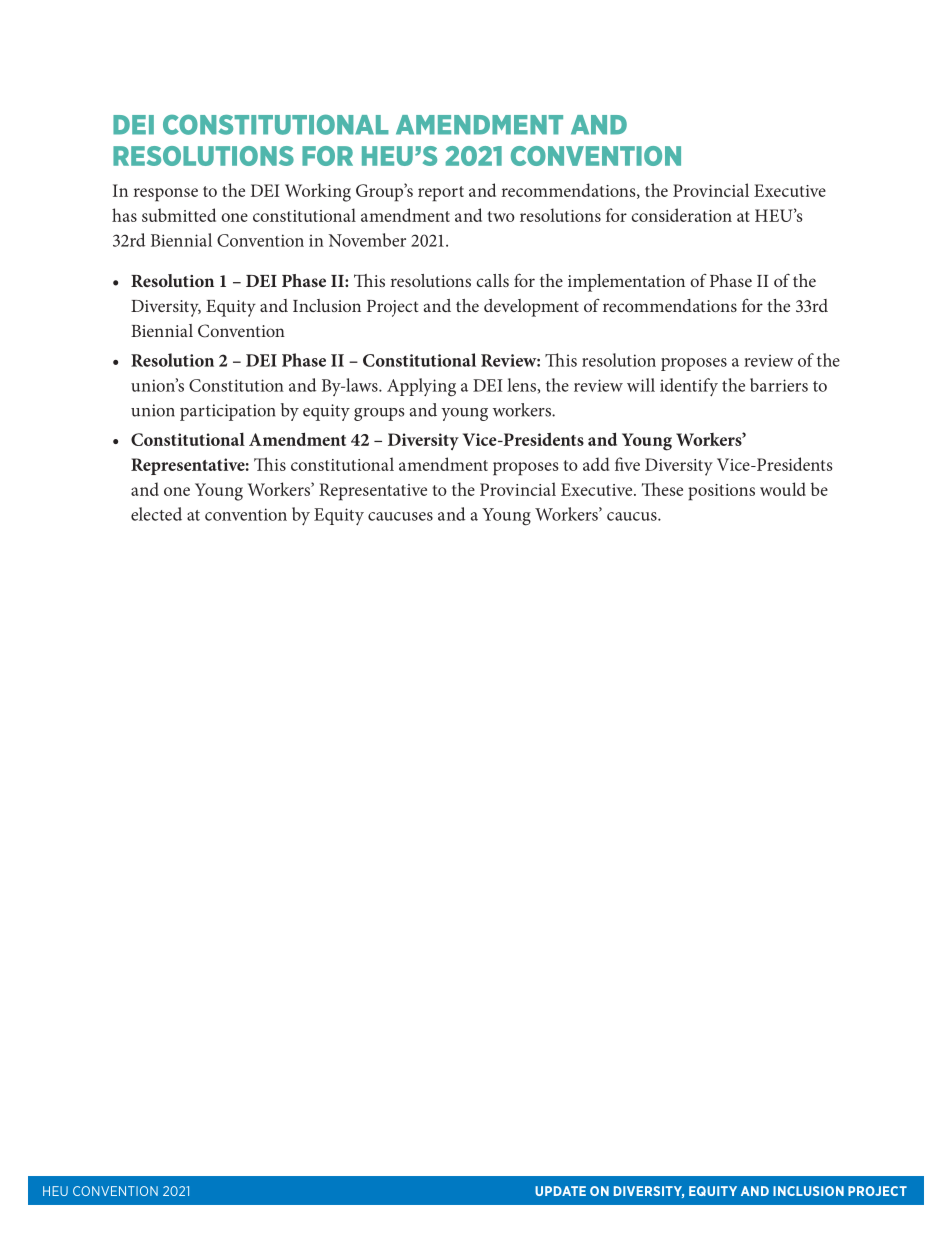 Image resolution: width=952 pixels, height=1233 pixels. What do you see at coordinates (783, 489) in the screenshot?
I see `would` at bounding box center [783, 489].
